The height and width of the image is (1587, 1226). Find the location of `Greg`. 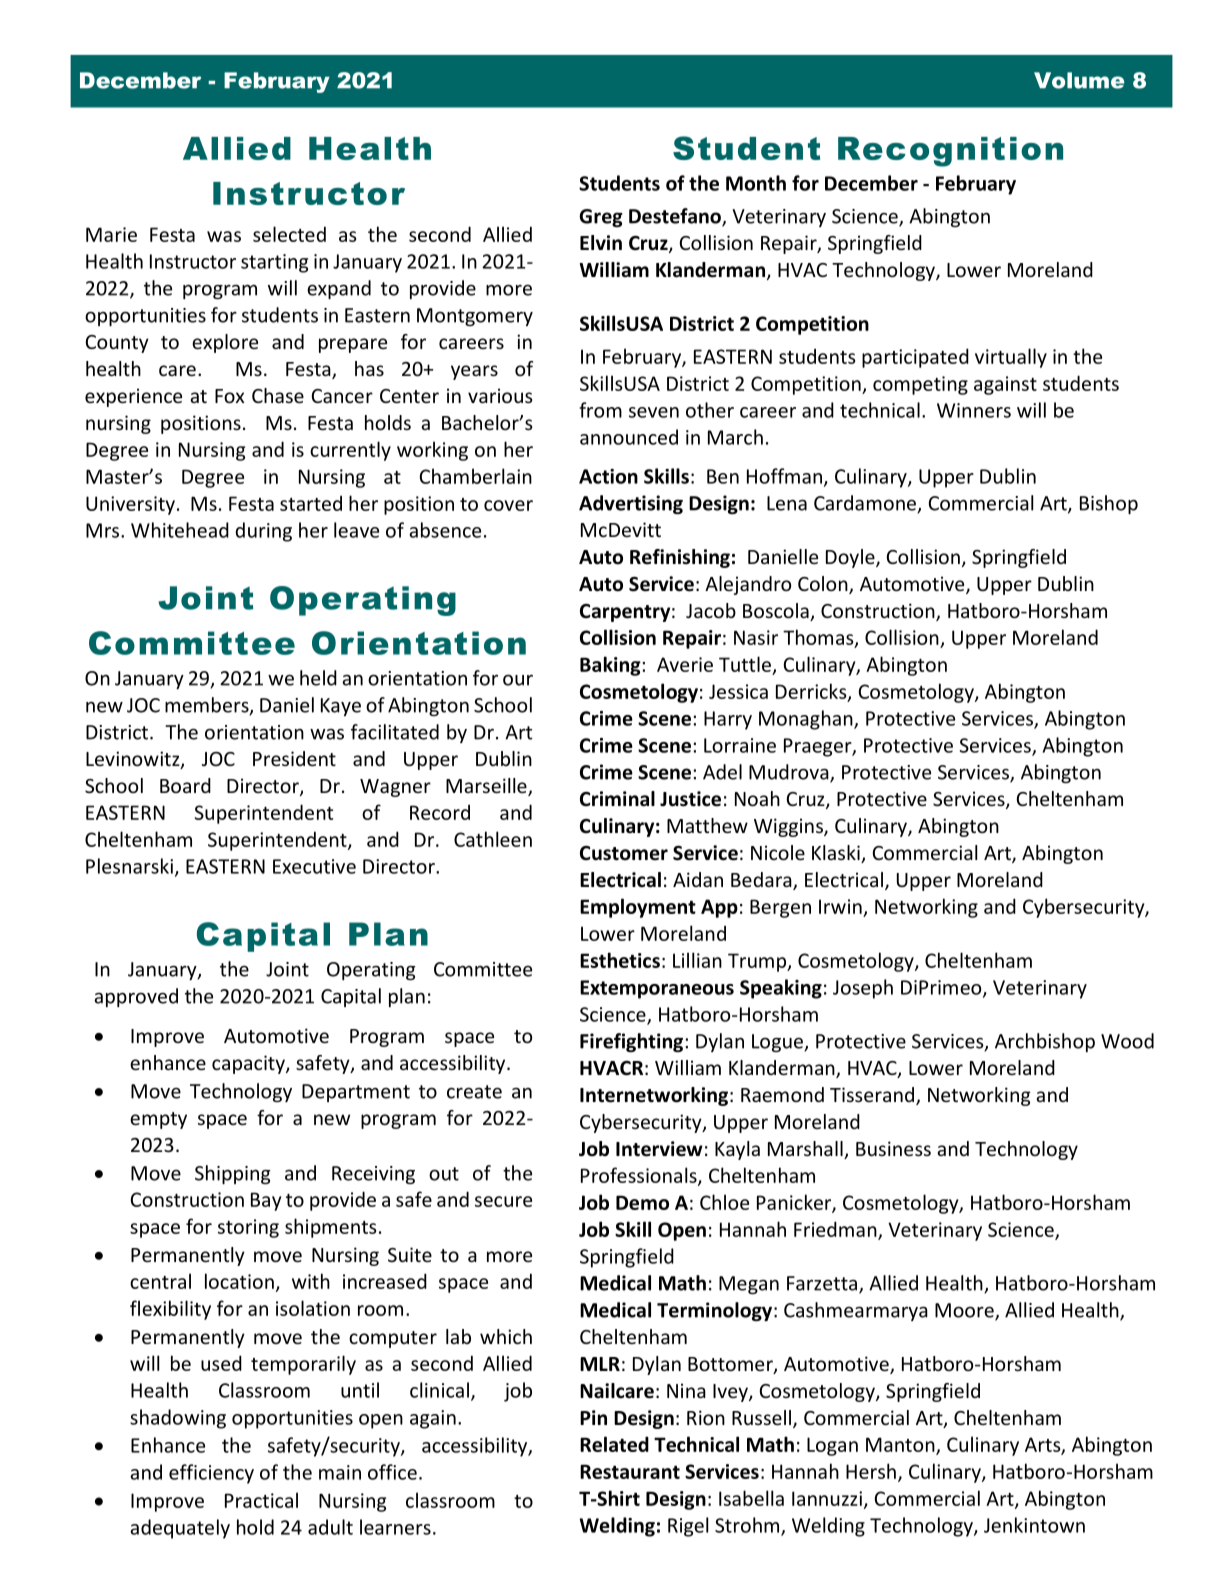

Greg is located at coordinates (601, 218).
